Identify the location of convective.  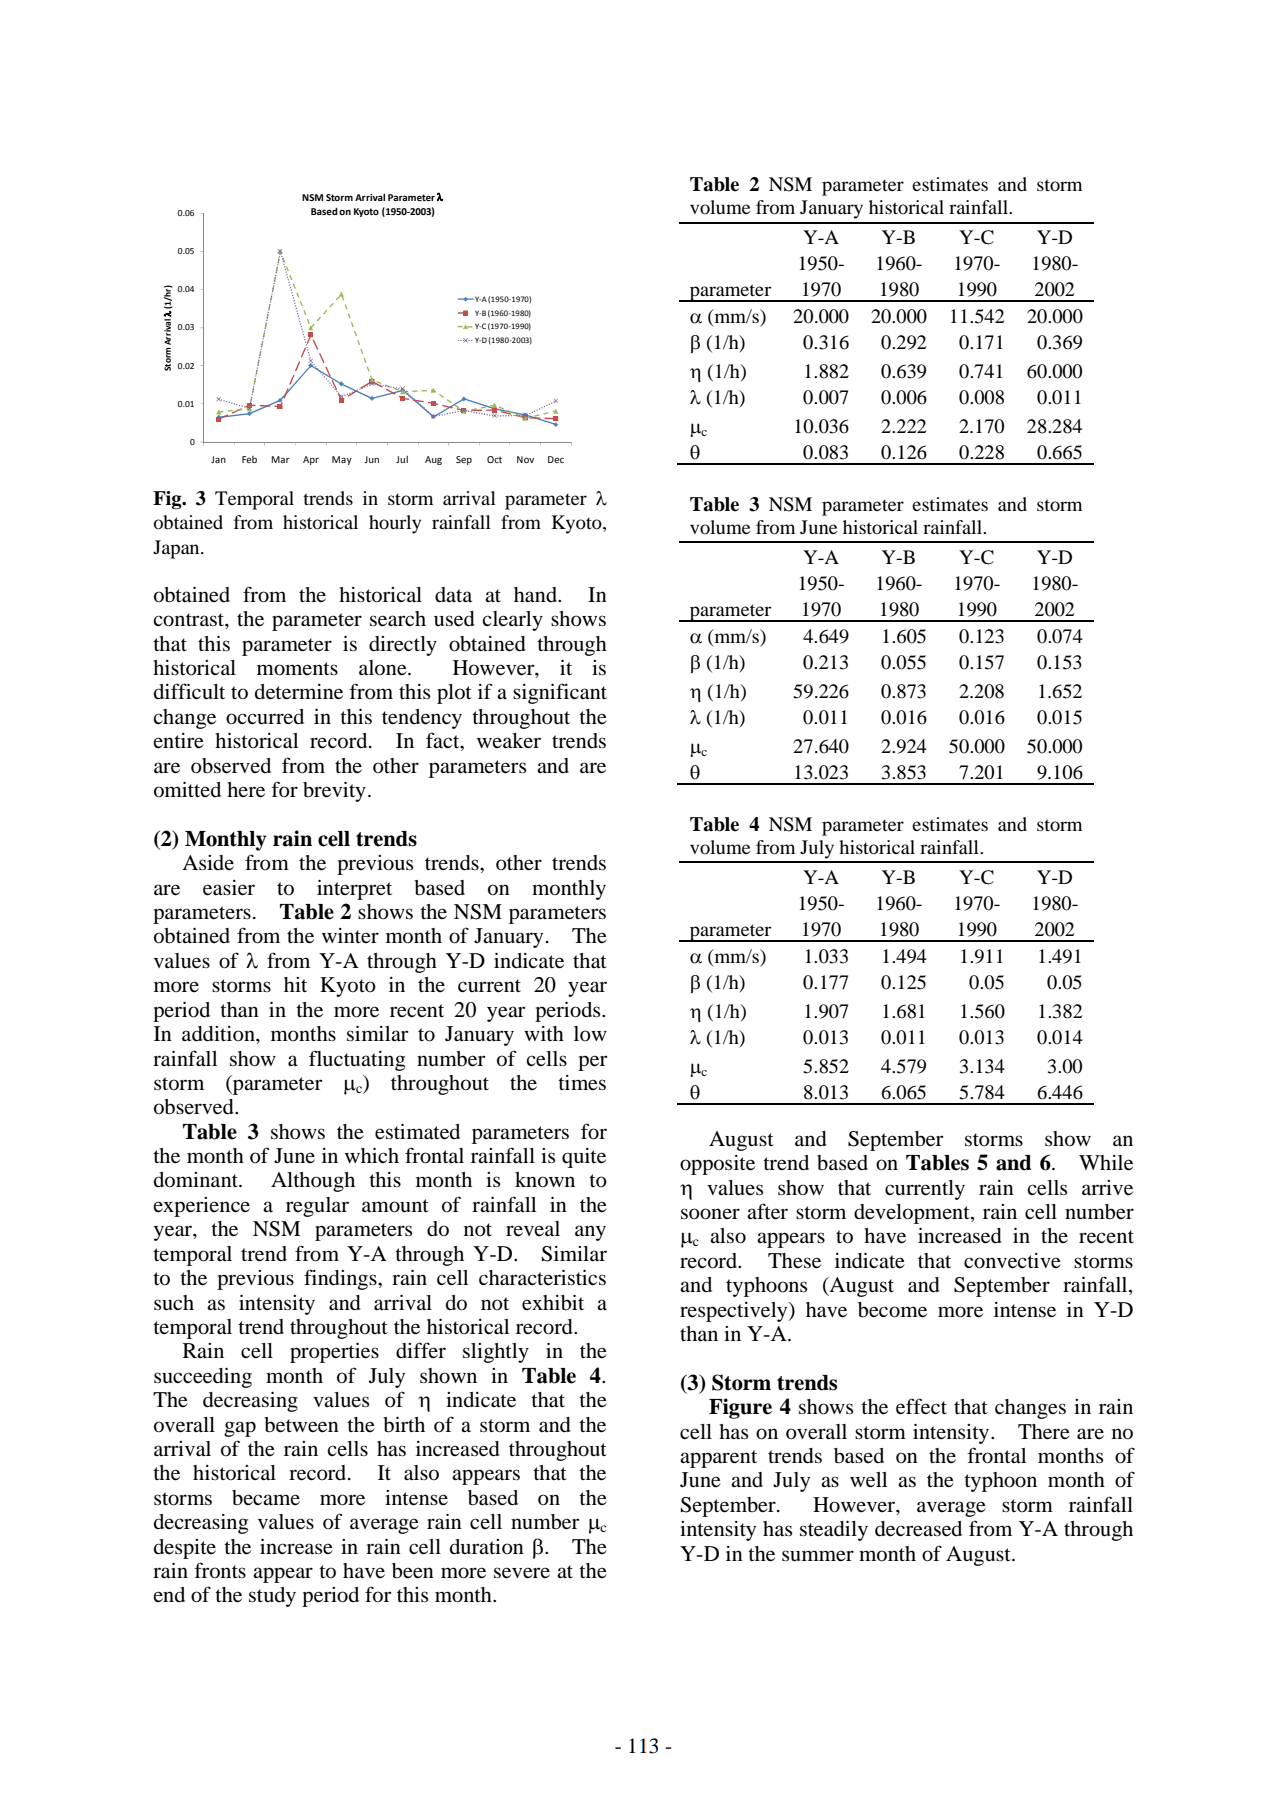
(1012, 1261).
